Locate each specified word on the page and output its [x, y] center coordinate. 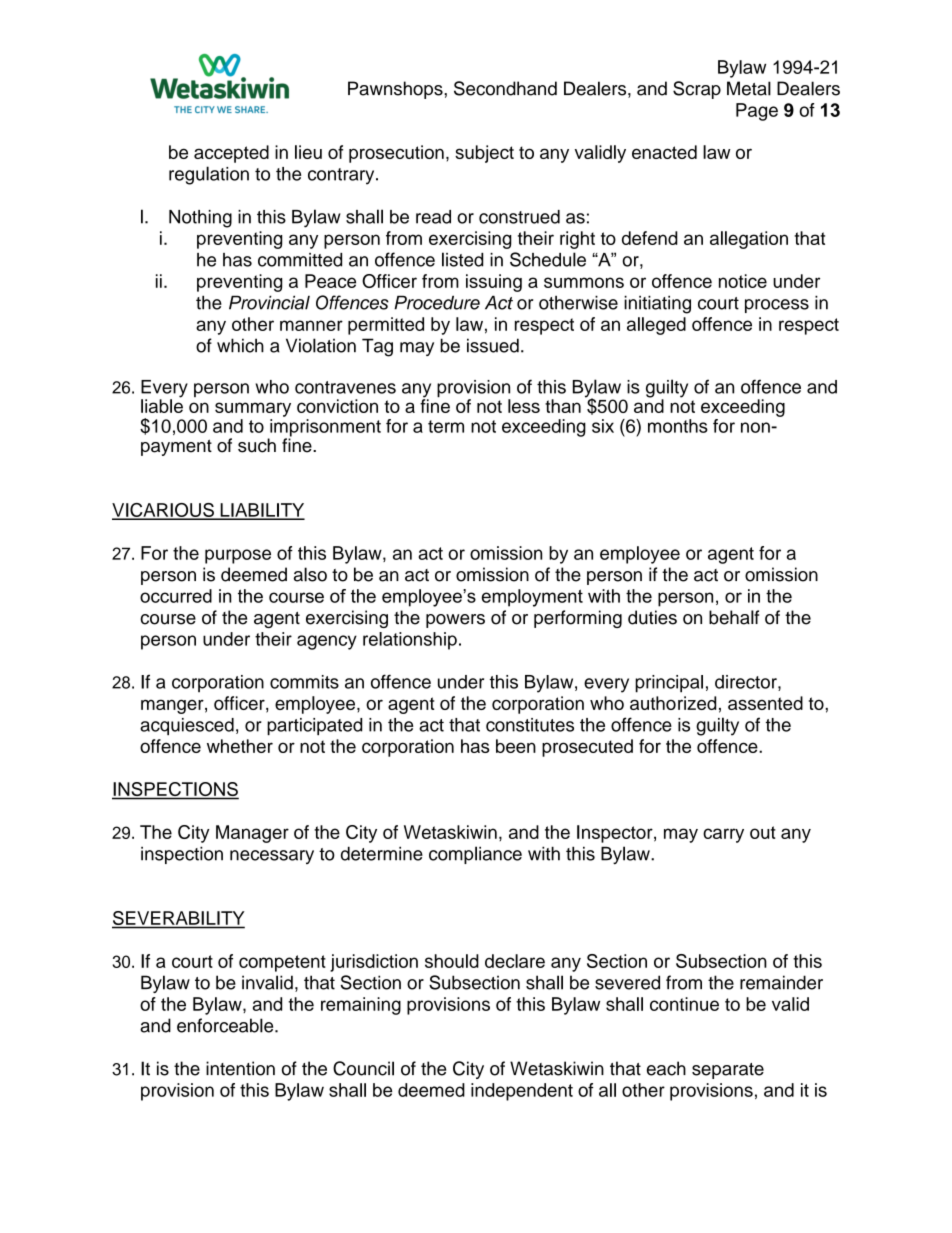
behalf [734, 617]
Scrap [697, 90]
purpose [238, 556]
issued [493, 345]
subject [484, 154]
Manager [252, 834]
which [240, 345]
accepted [231, 154]
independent [522, 1092]
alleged [656, 326]
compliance [475, 855]
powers [455, 621]
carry [723, 835]
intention [240, 1068]
